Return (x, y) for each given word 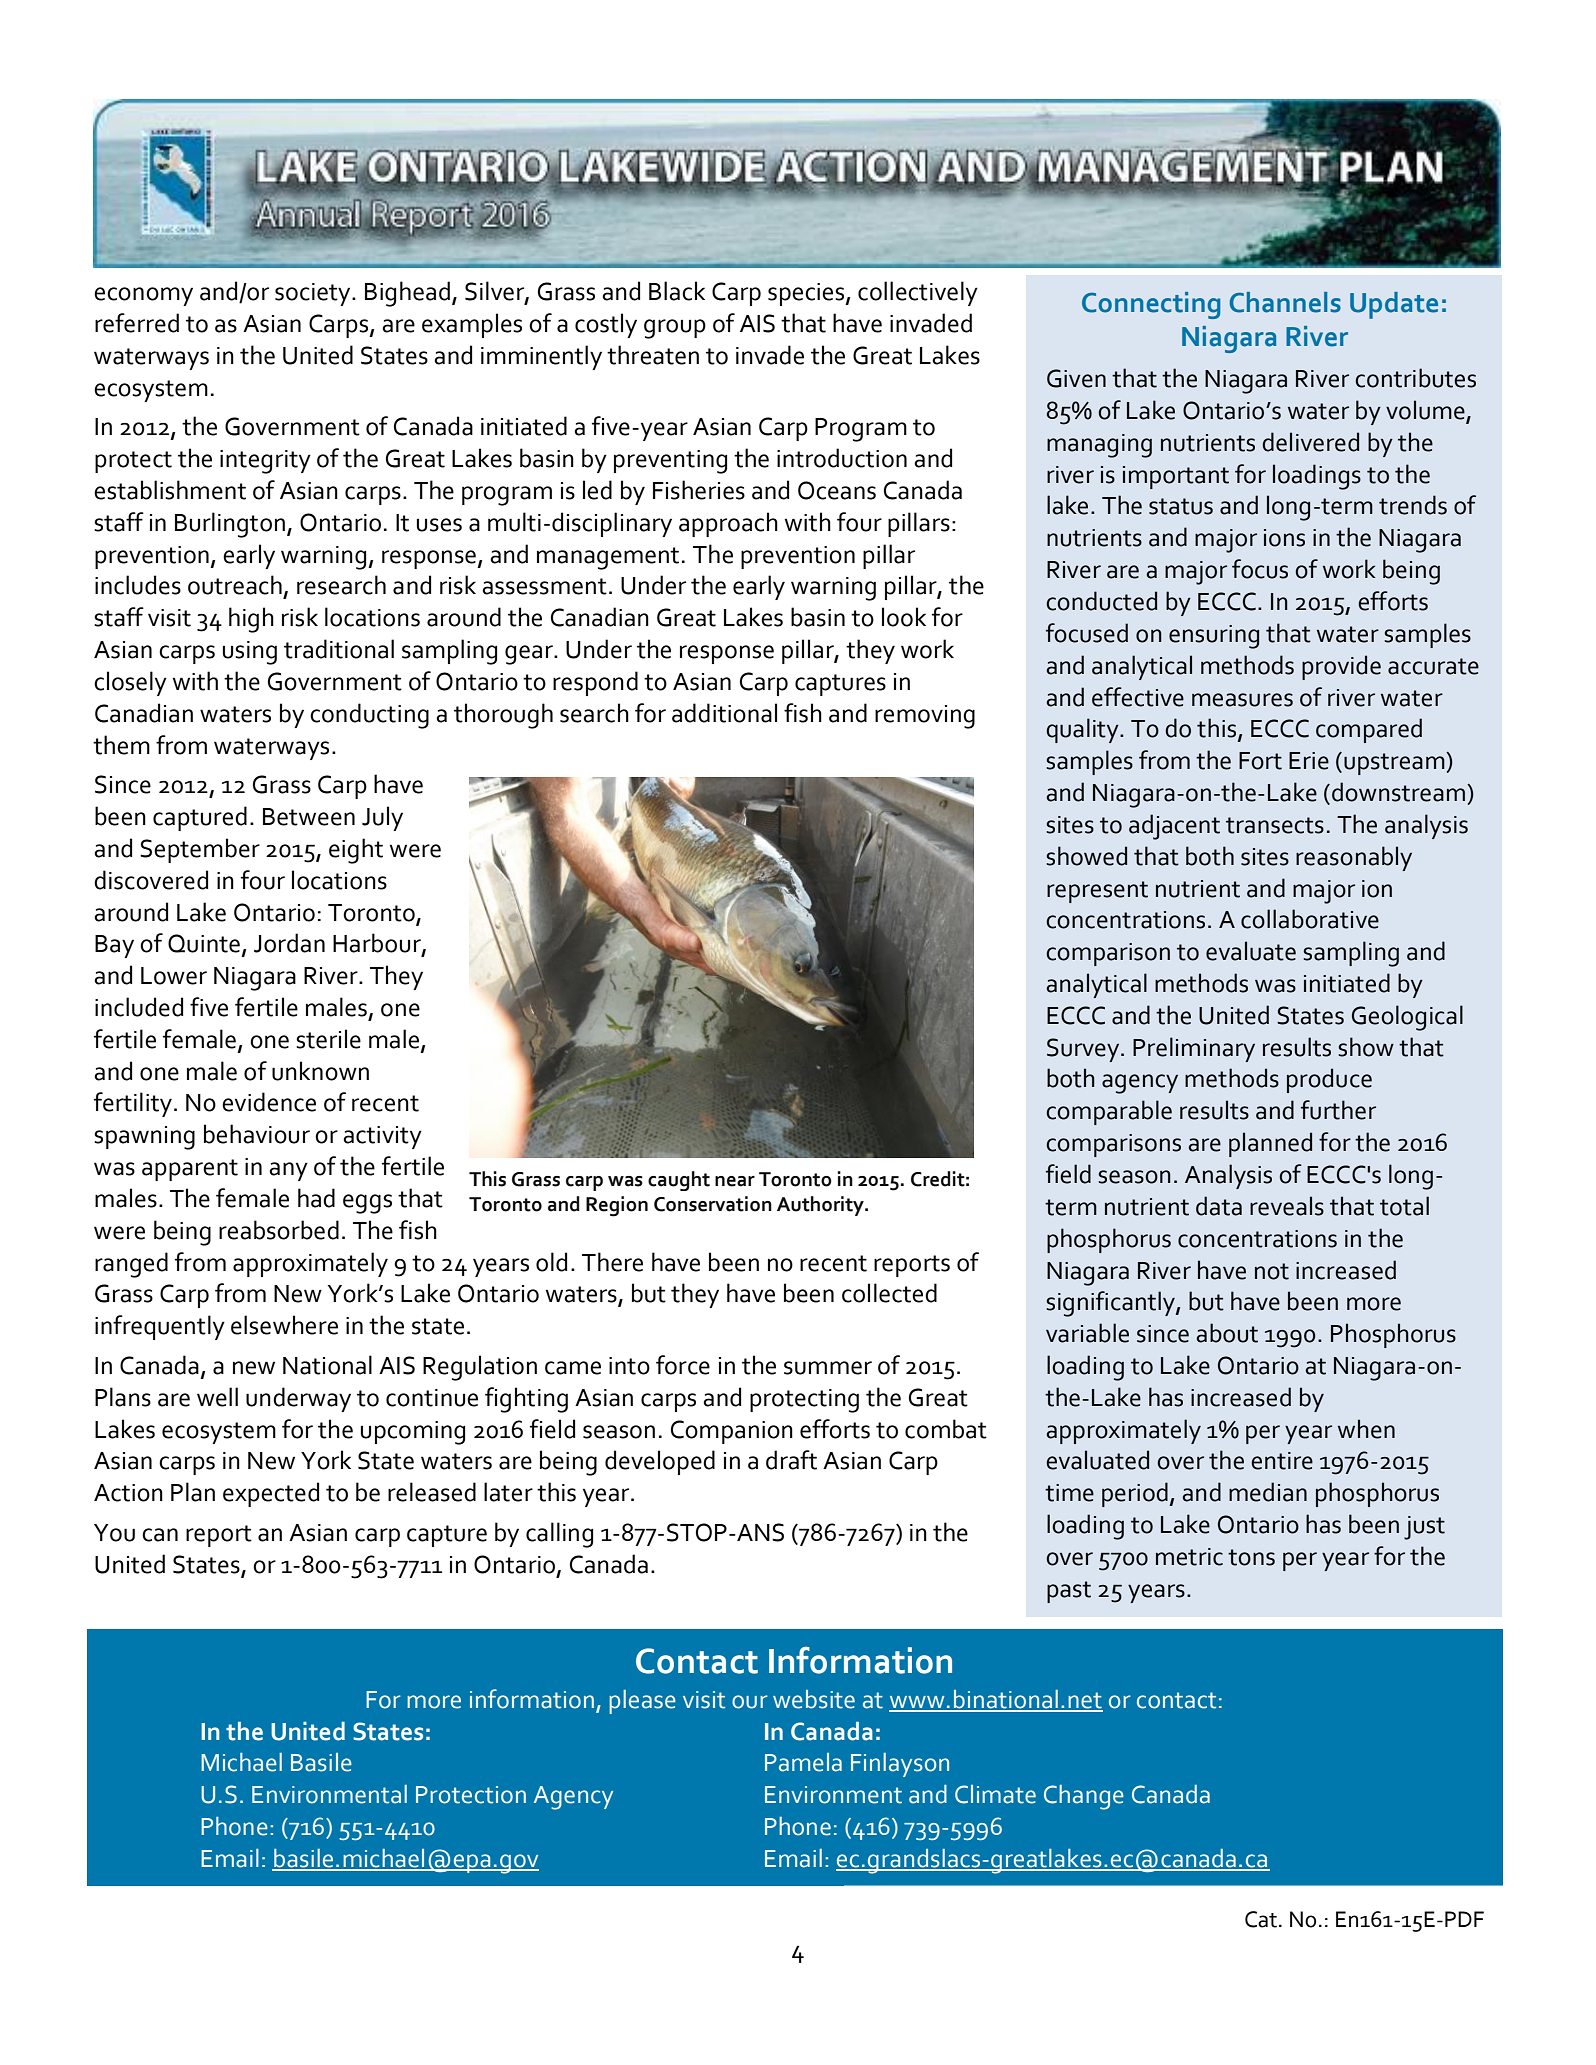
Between (309, 817)
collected (889, 1293)
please (642, 1702)
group (675, 329)
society (314, 294)
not (1272, 1271)
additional (724, 713)
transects (1275, 825)
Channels (1285, 302)
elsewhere (284, 1325)
